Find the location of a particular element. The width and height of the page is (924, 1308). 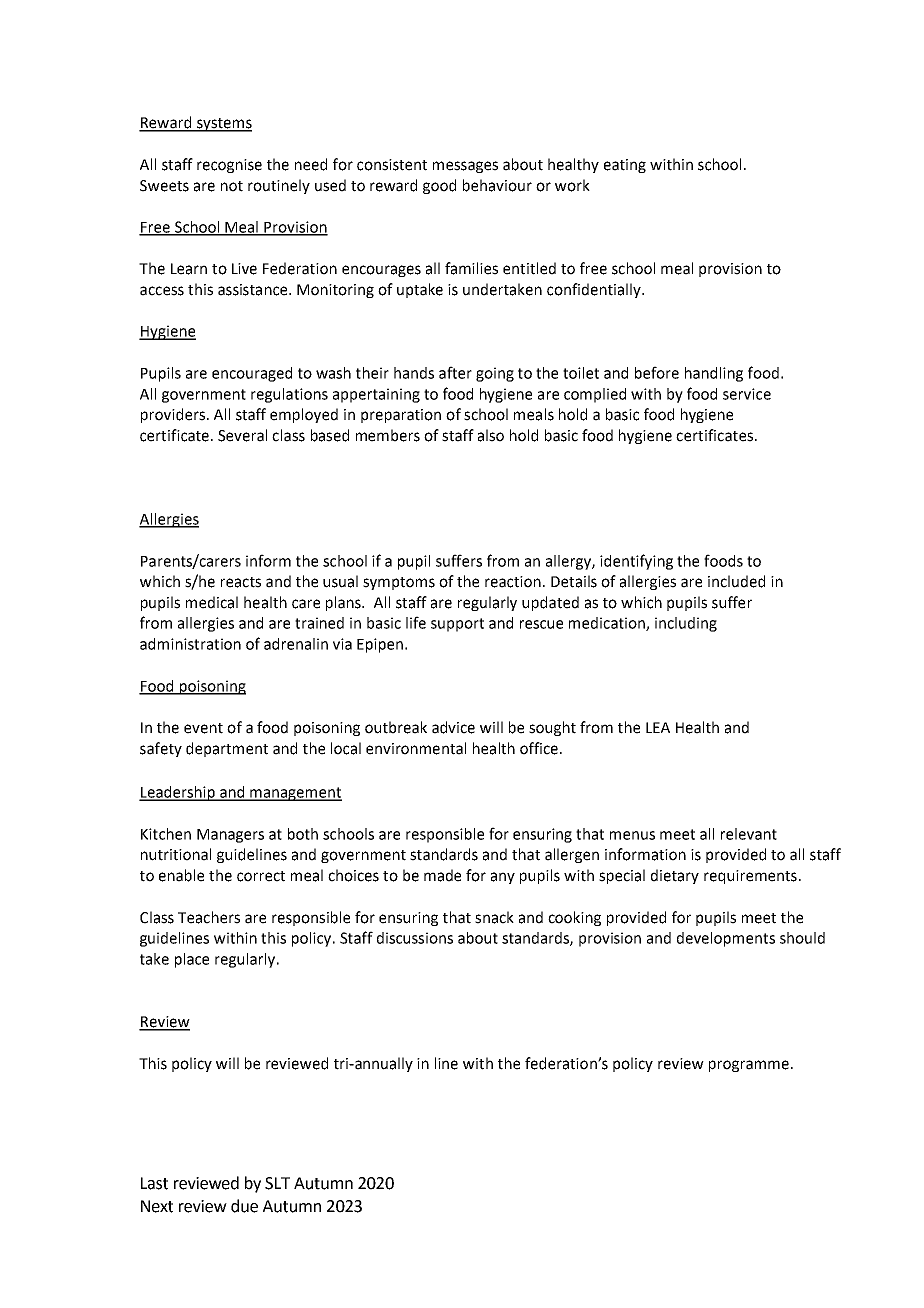

eating is located at coordinates (625, 166).
